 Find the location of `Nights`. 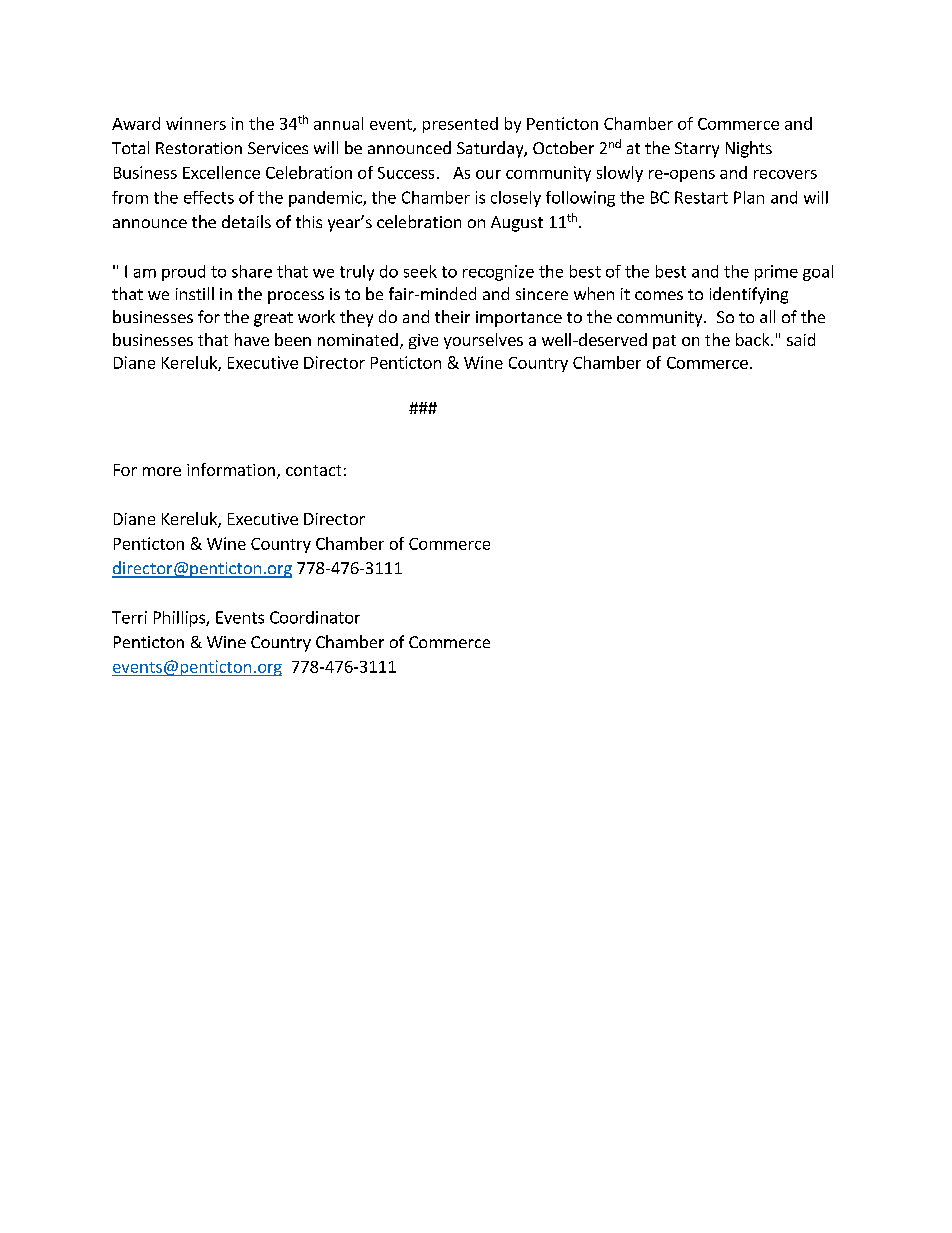

Nights is located at coordinates (749, 149).
